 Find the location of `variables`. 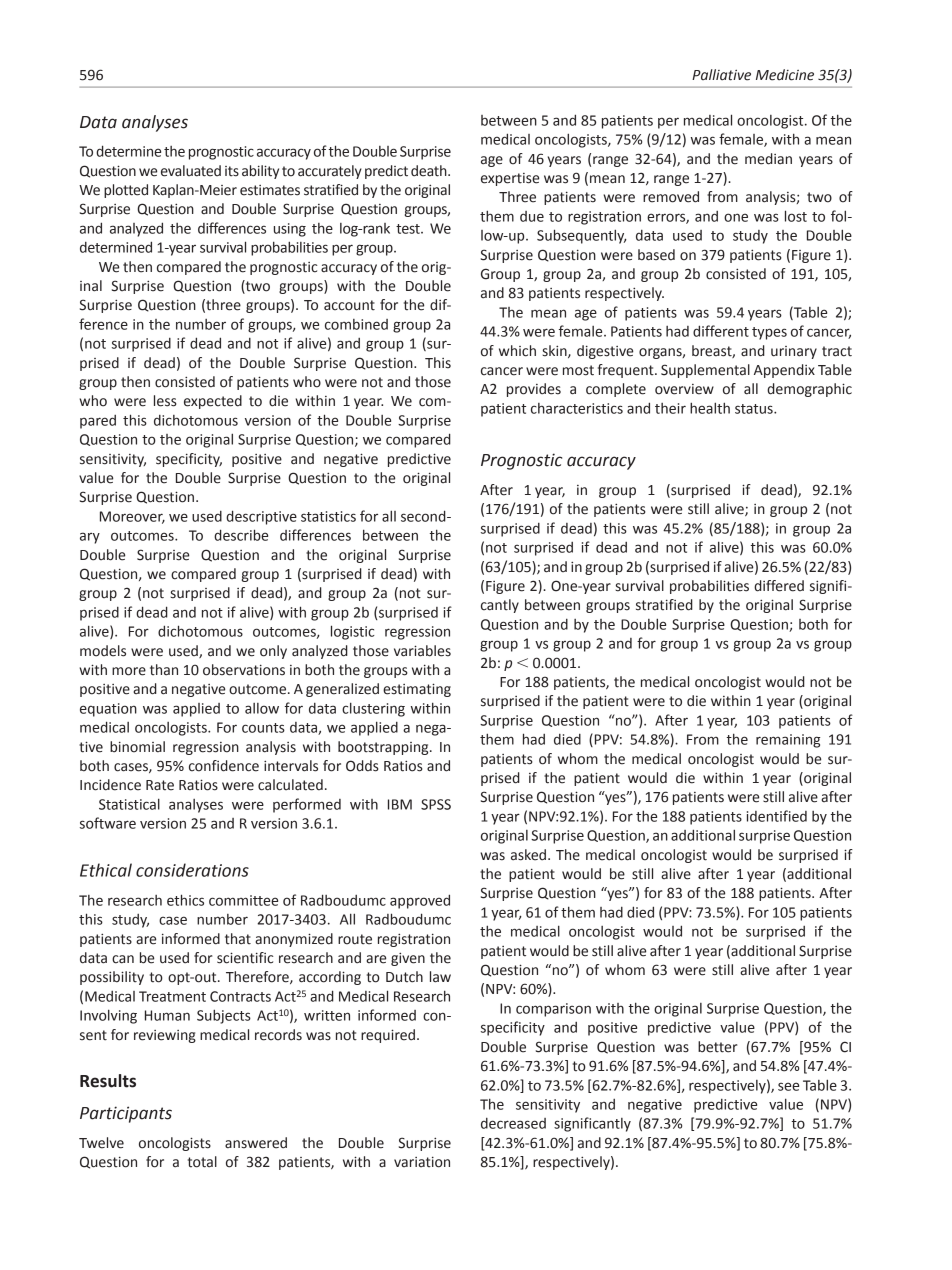

variables is located at coordinates (422, 651).
